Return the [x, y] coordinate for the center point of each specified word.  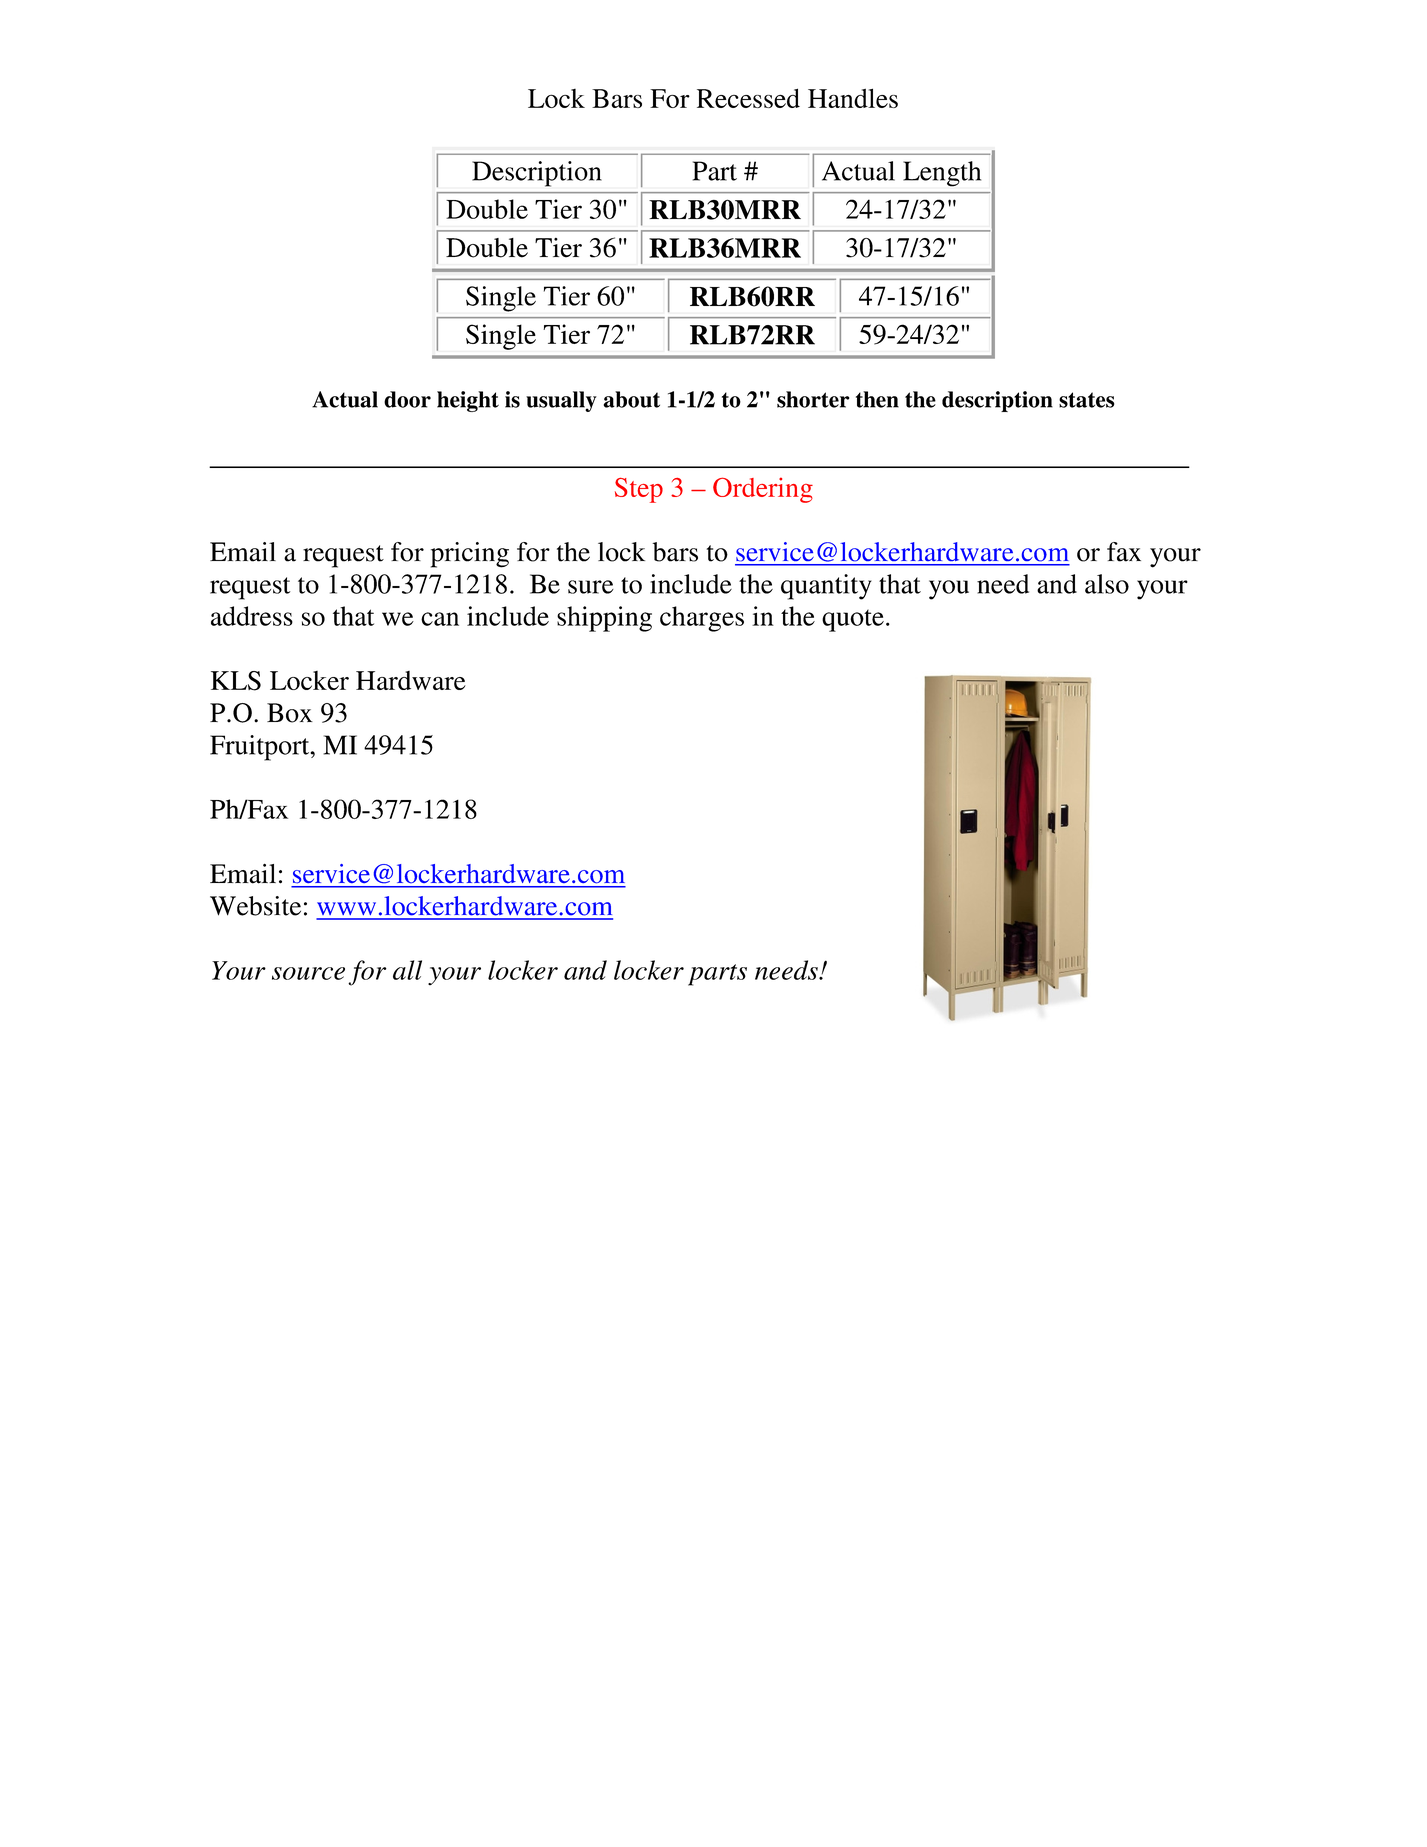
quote [853, 620]
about [632, 399]
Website [255, 906]
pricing [470, 555]
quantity [826, 587]
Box [290, 713]
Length [942, 174]
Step [639, 490]
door [407, 399]
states [1086, 400]
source [308, 973]
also [1107, 584]
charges [702, 619]
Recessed [748, 98]
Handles [853, 98]
